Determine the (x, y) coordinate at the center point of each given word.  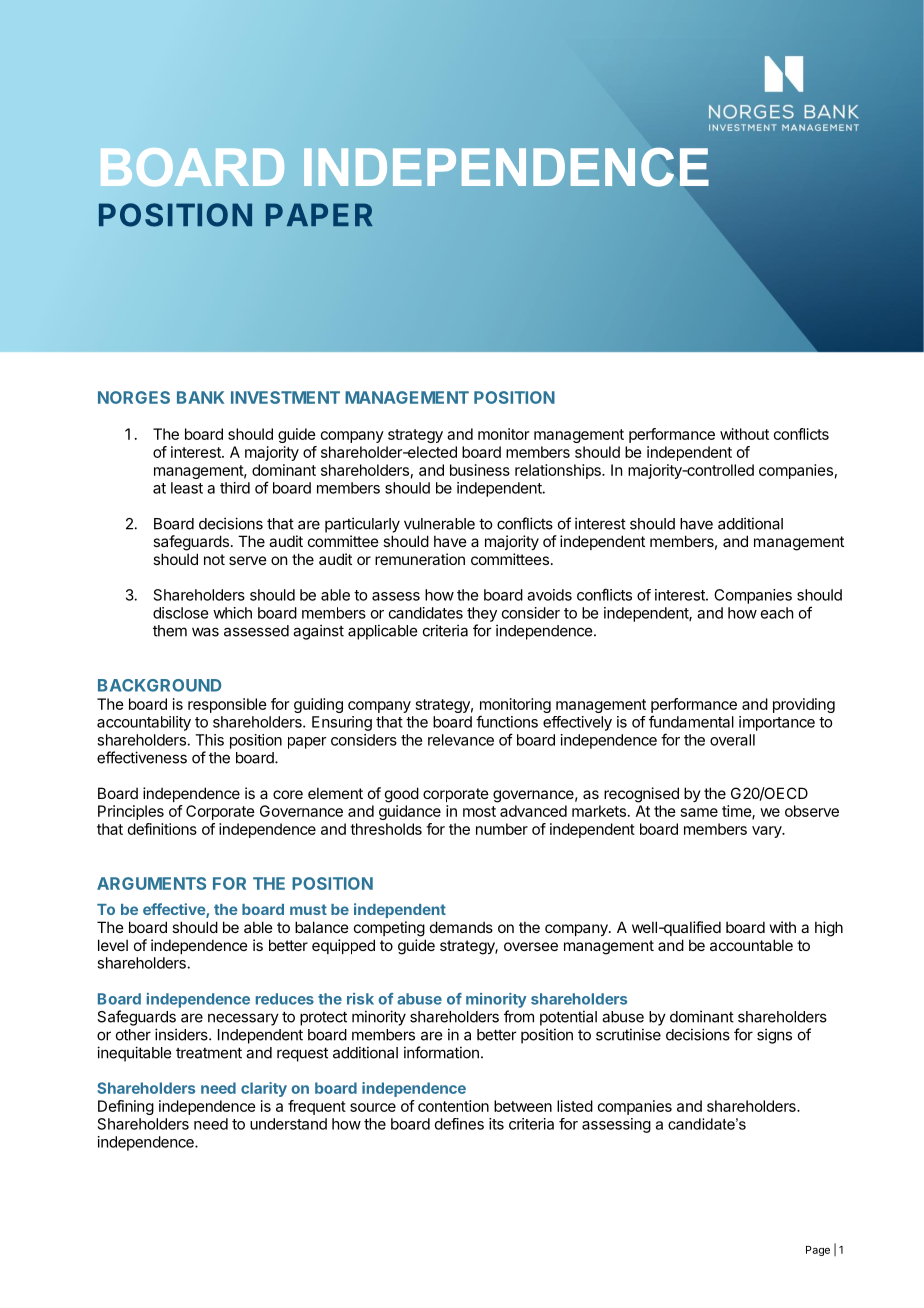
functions (507, 721)
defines (459, 1124)
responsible (227, 705)
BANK (200, 397)
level (113, 945)
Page (818, 1251)
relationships (559, 471)
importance (777, 723)
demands (461, 927)
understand (288, 1124)
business (480, 470)
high (829, 929)
